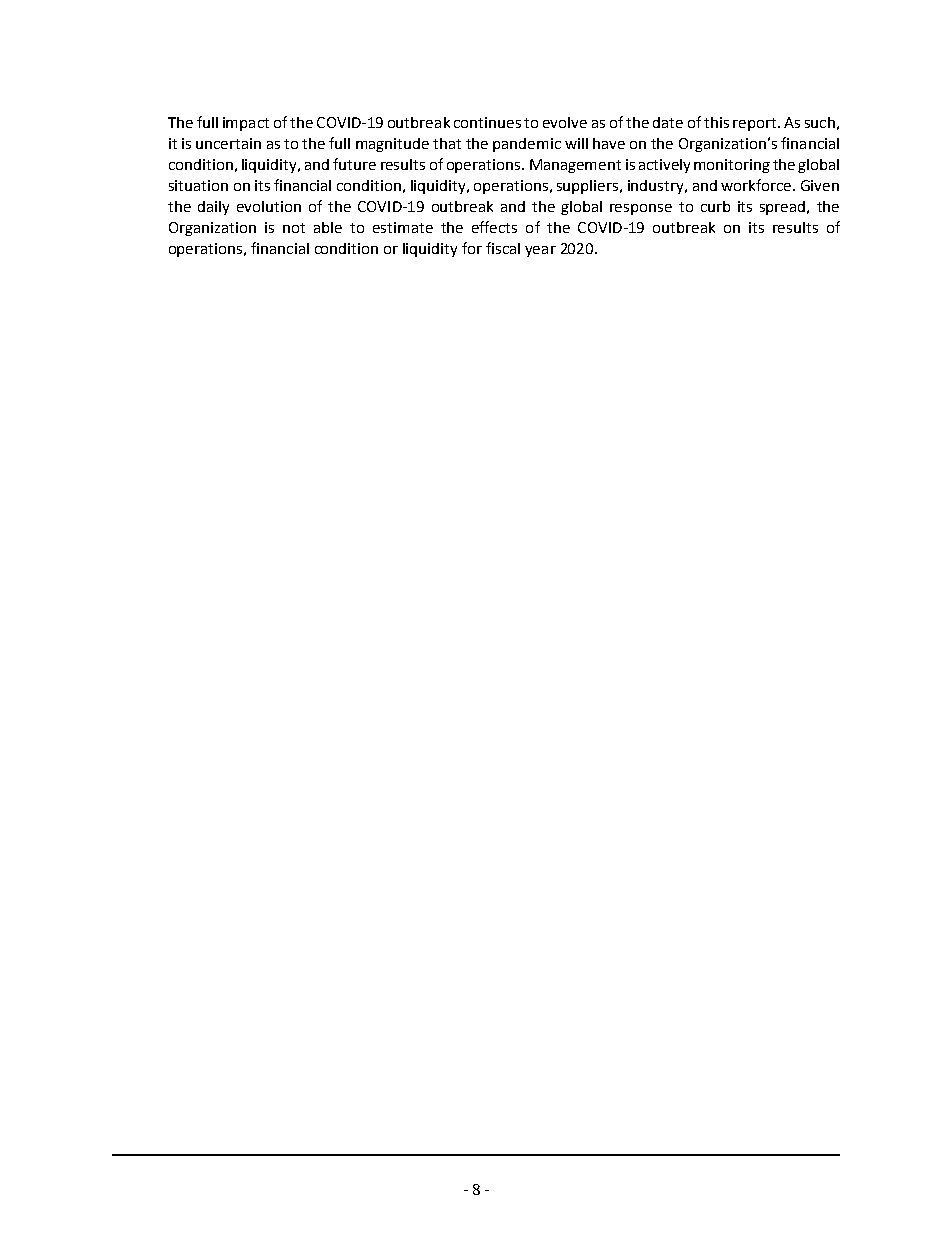  Describe the element at coordinates (668, 122) in the image. I see `date` at that location.
